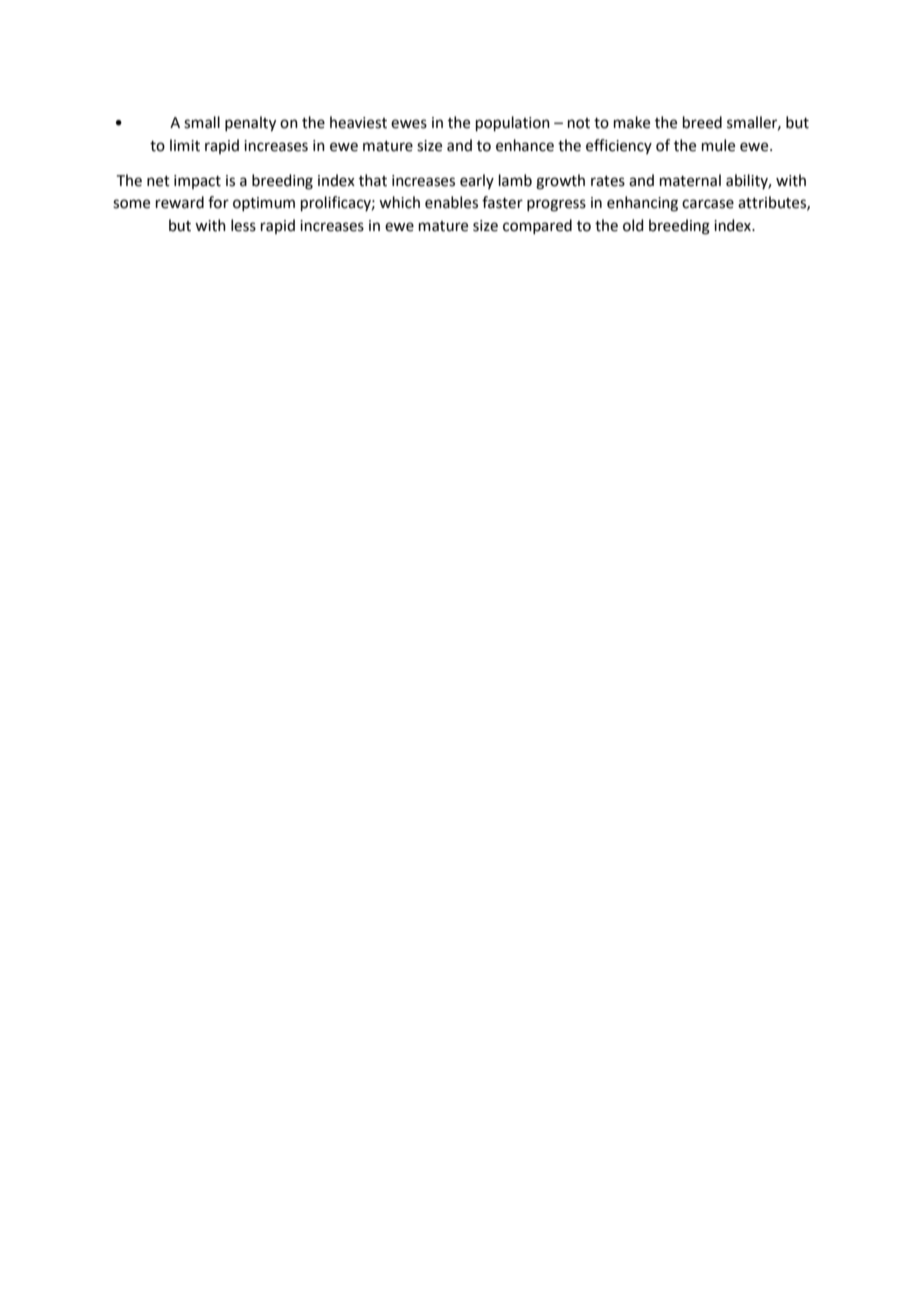 The height and width of the screenshot is (1308, 924). Describe the element at coordinates (633, 225) in the screenshot. I see `old` at that location.
